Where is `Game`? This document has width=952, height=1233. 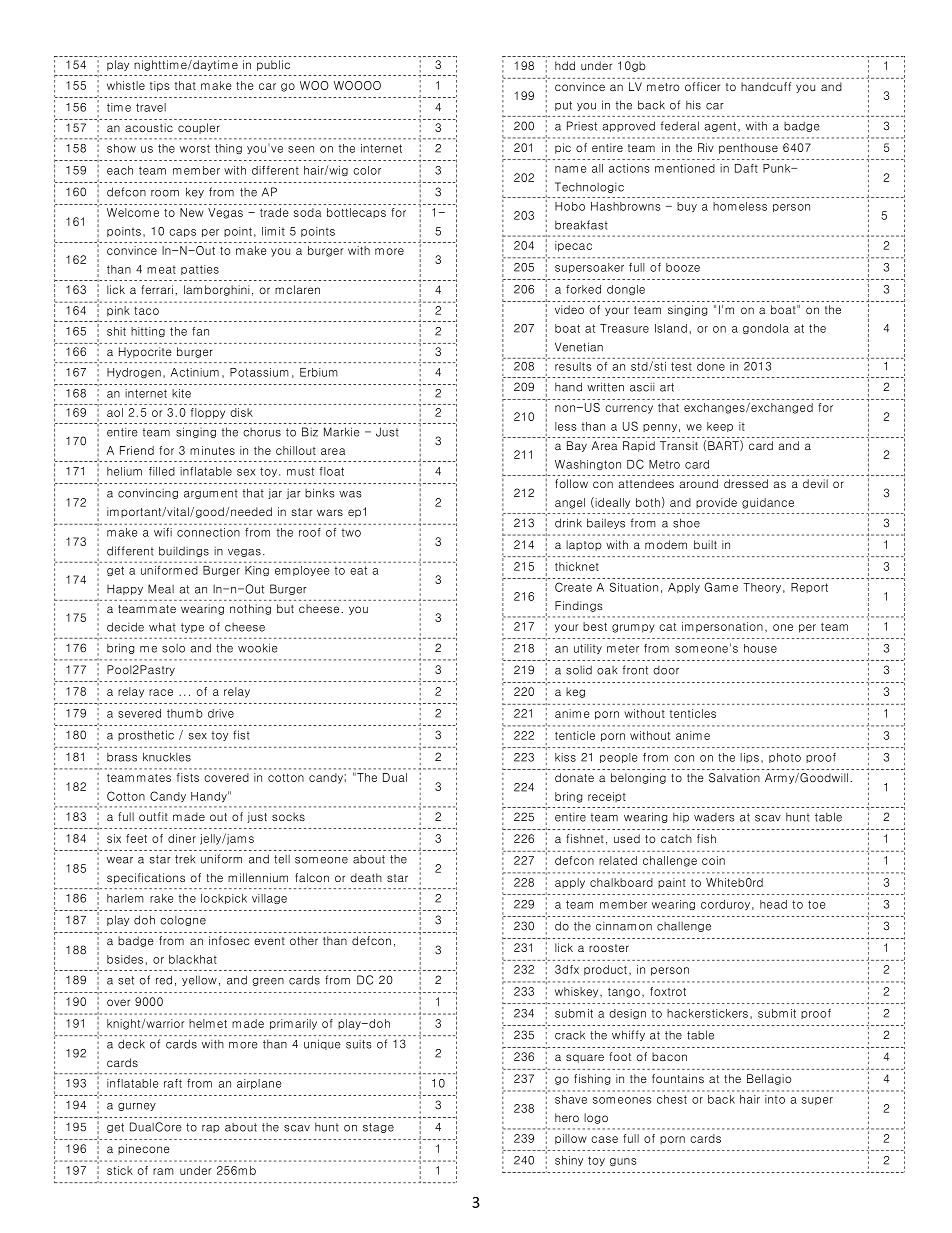 Game is located at coordinates (721, 587).
